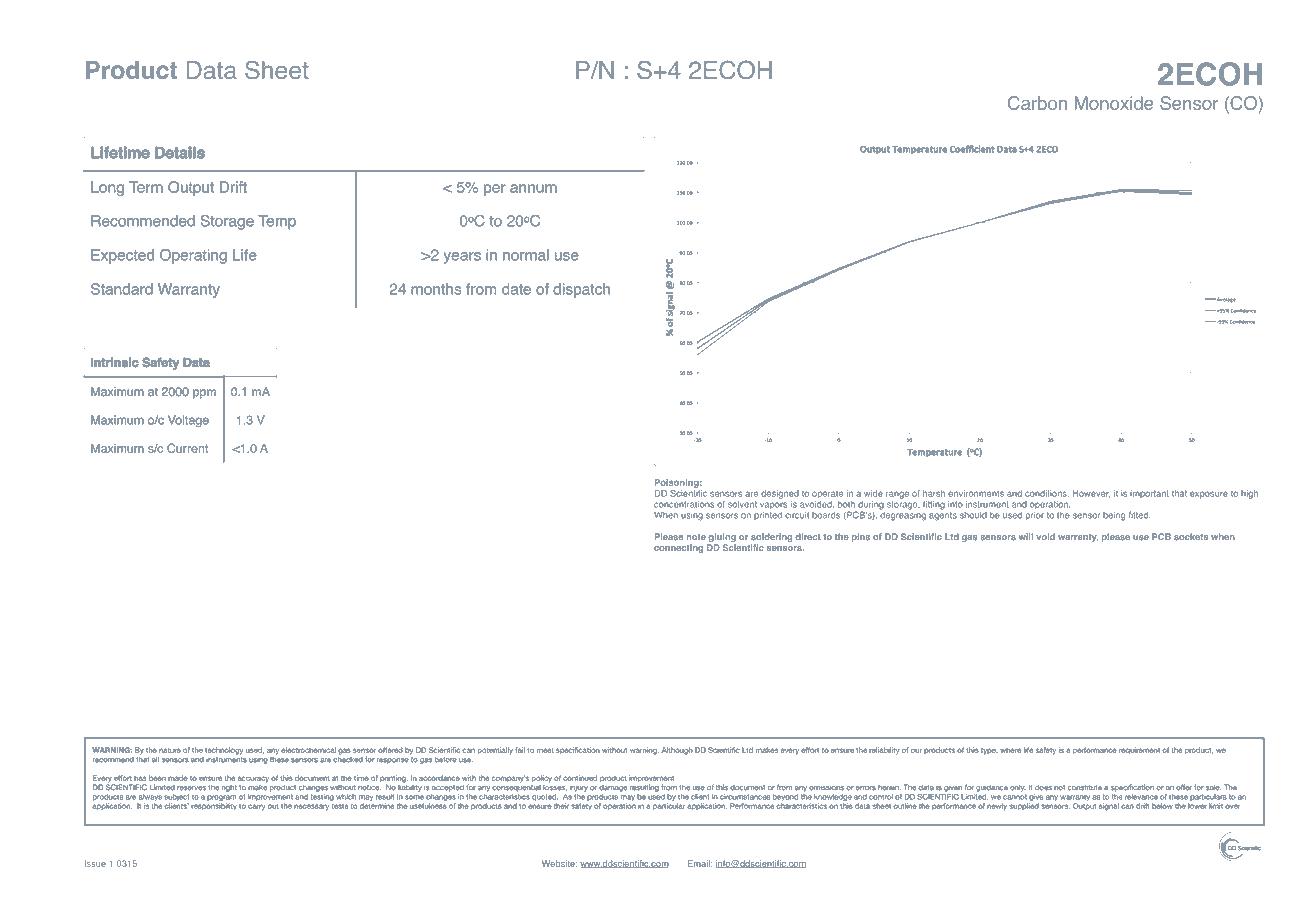 The height and width of the screenshot is (924, 1308). Describe the element at coordinates (1114, 103) in the screenshot. I see `Monoxide` at that location.
